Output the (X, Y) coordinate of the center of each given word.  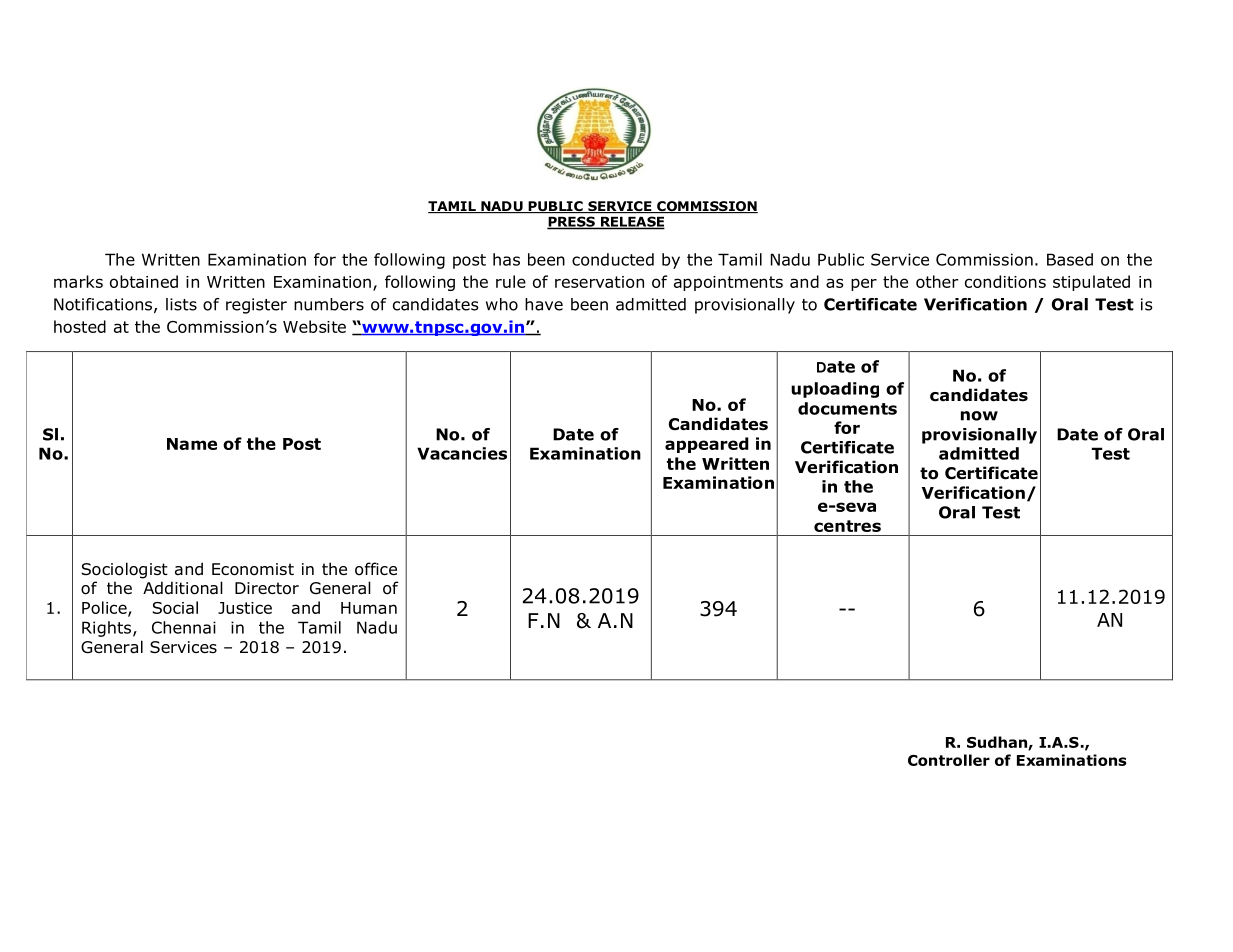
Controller (949, 760)
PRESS (572, 223)
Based (1070, 259)
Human (369, 608)
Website (314, 326)
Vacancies (462, 453)
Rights (108, 629)
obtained (144, 281)
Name (192, 444)
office (376, 569)
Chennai (184, 627)
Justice (245, 608)
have (544, 304)
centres (847, 526)
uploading (835, 390)
